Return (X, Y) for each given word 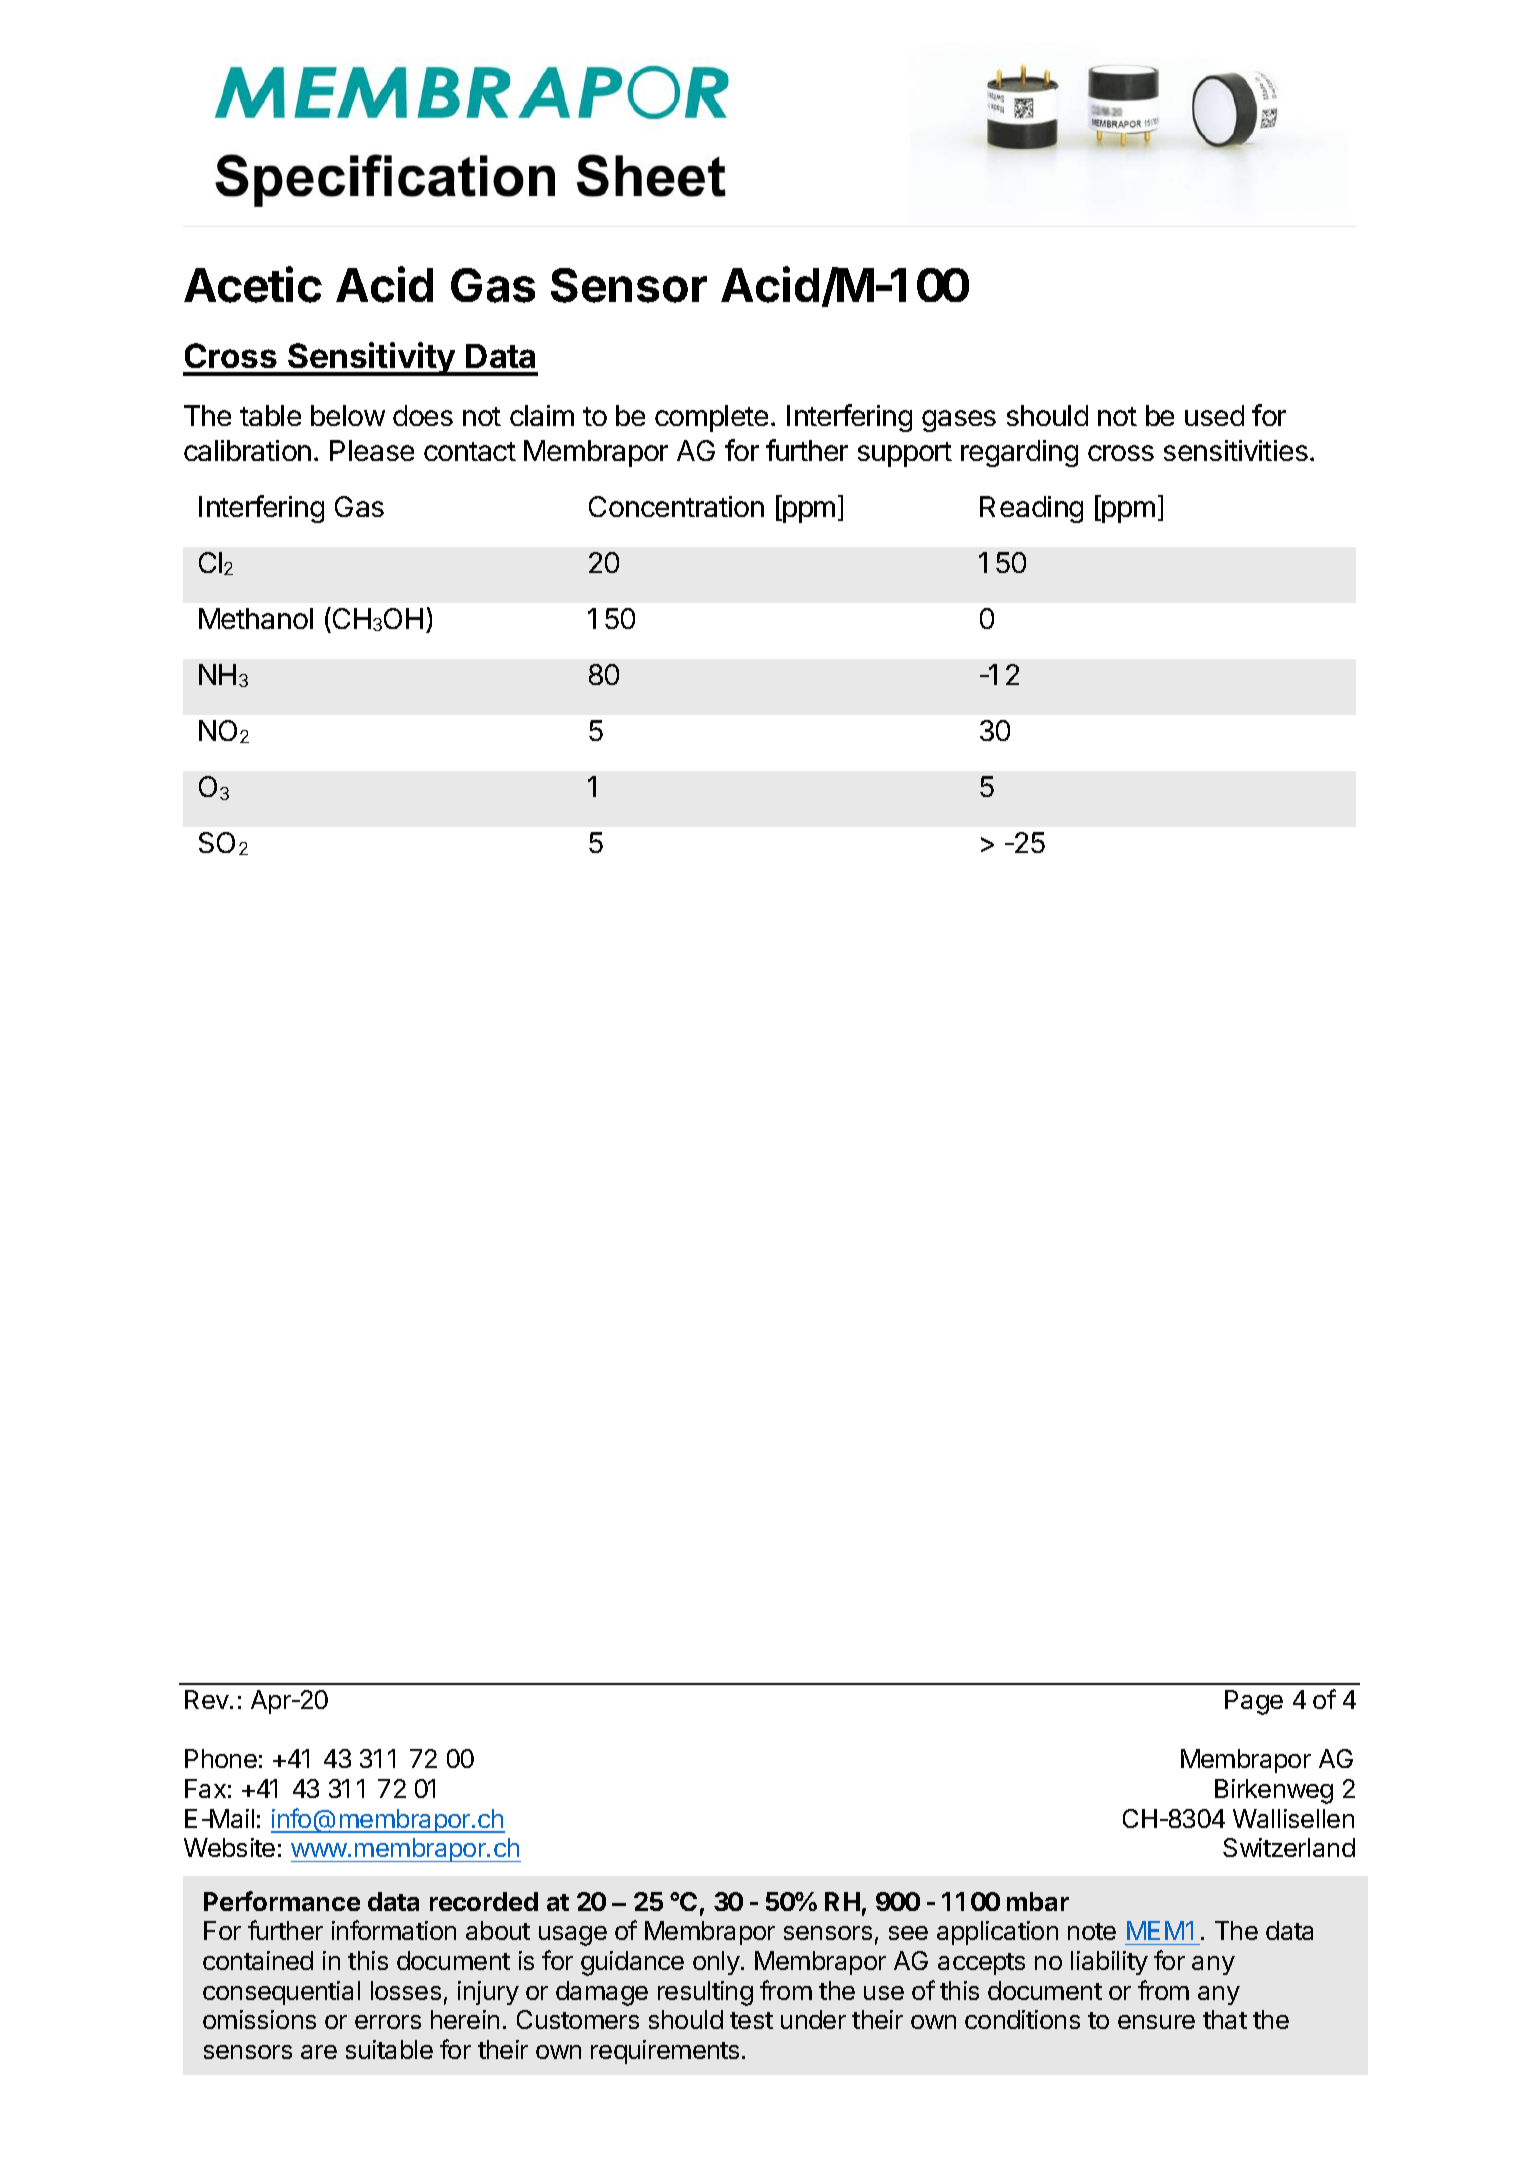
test (751, 2020)
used (1214, 415)
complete (711, 418)
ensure (1156, 2022)
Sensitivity (371, 359)
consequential (281, 1993)
